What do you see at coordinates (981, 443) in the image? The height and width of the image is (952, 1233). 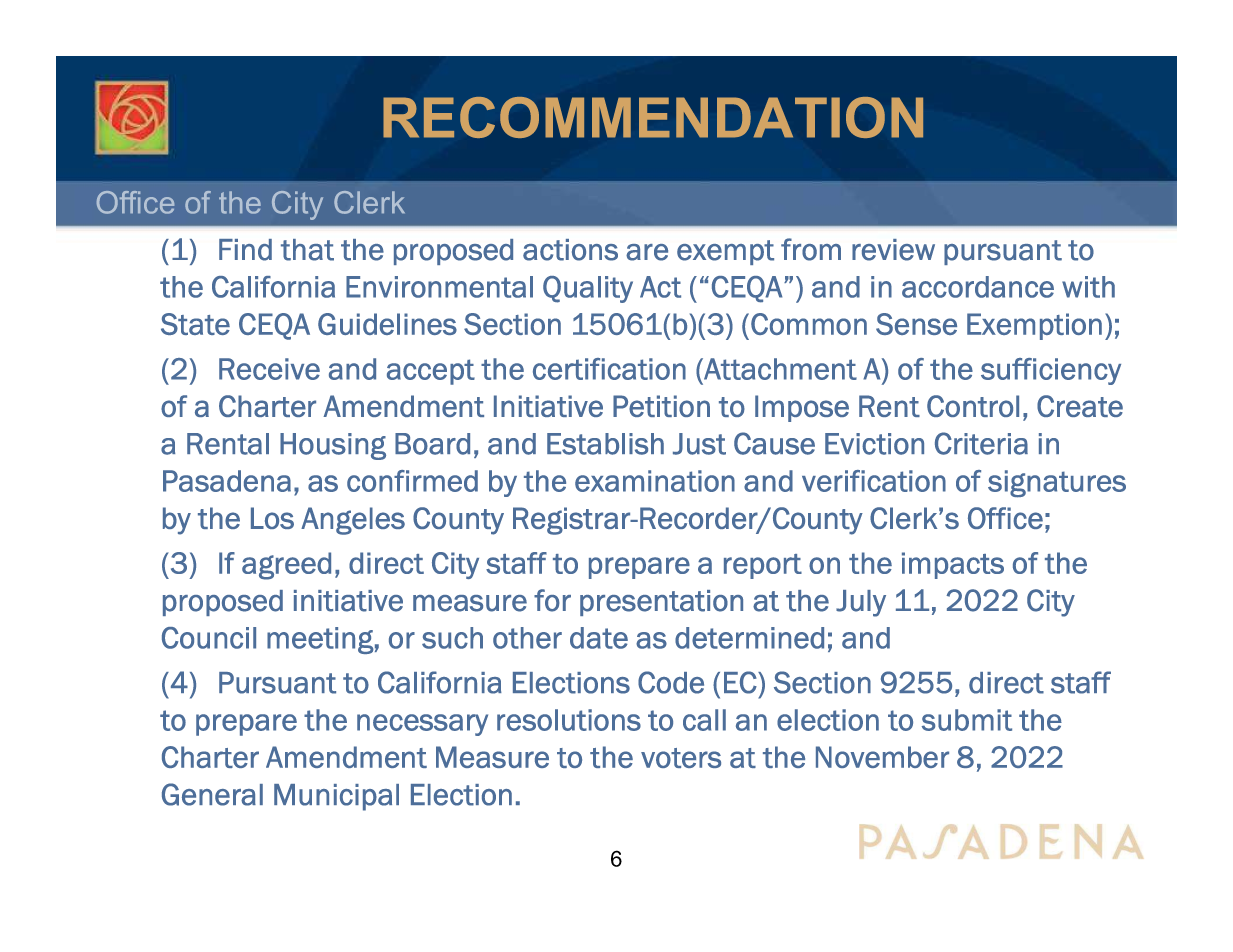 I see `Criteria` at bounding box center [981, 443].
